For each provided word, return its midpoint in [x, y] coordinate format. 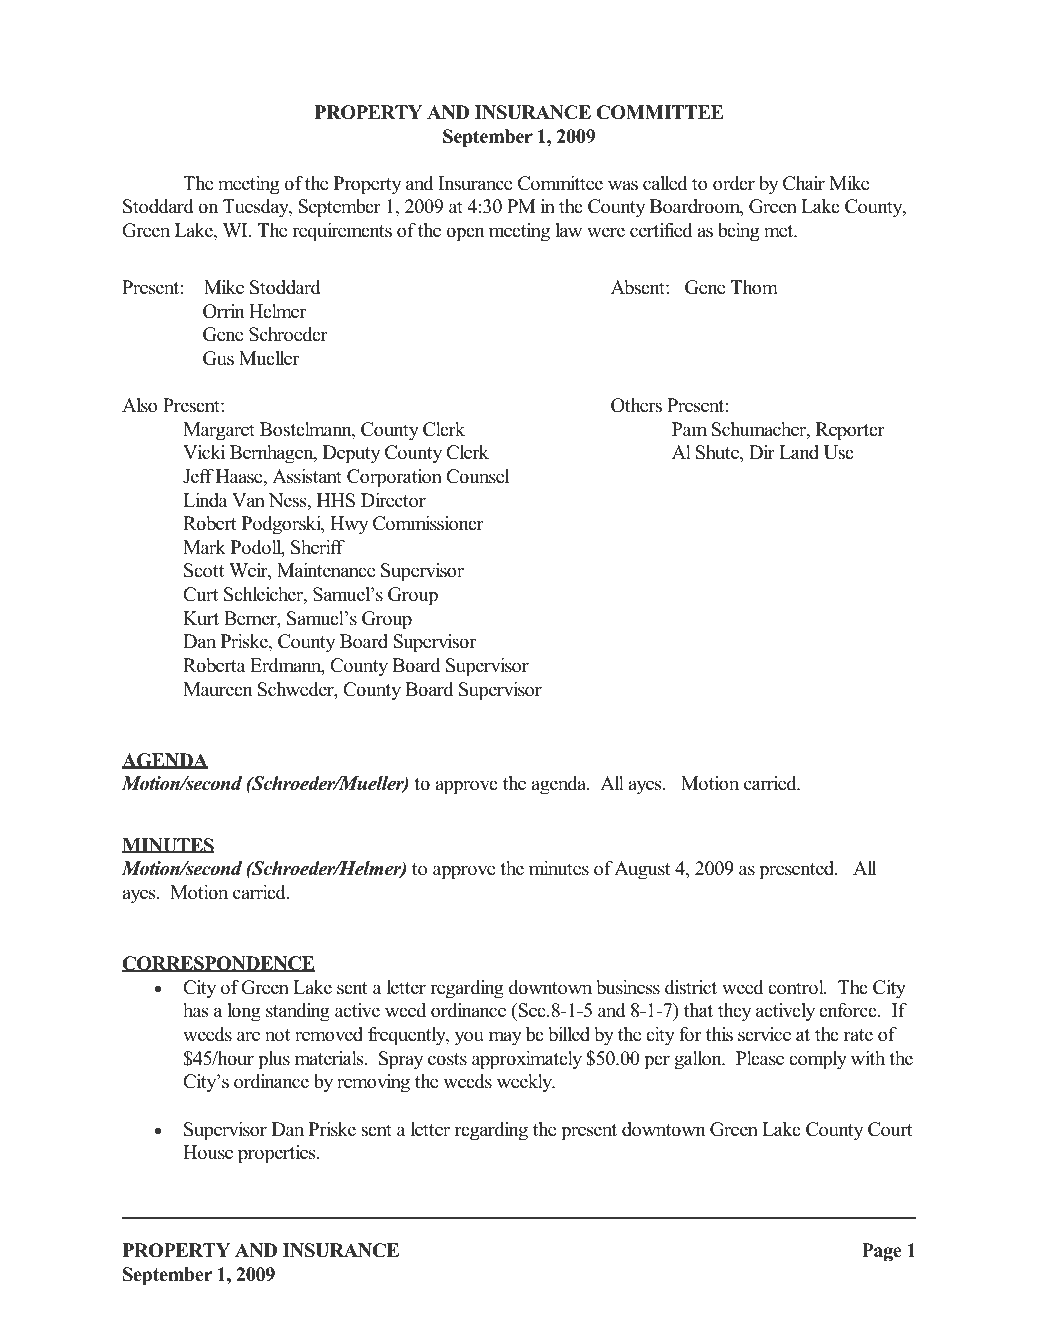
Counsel [477, 476]
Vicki [204, 452]
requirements [342, 232]
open [465, 234]
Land [799, 452]
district [691, 987]
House [208, 1152]
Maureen [218, 689]
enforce [849, 1010]
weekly [526, 1083]
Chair [804, 183]
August [642, 870]
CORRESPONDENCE [218, 964]
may [505, 1038]
